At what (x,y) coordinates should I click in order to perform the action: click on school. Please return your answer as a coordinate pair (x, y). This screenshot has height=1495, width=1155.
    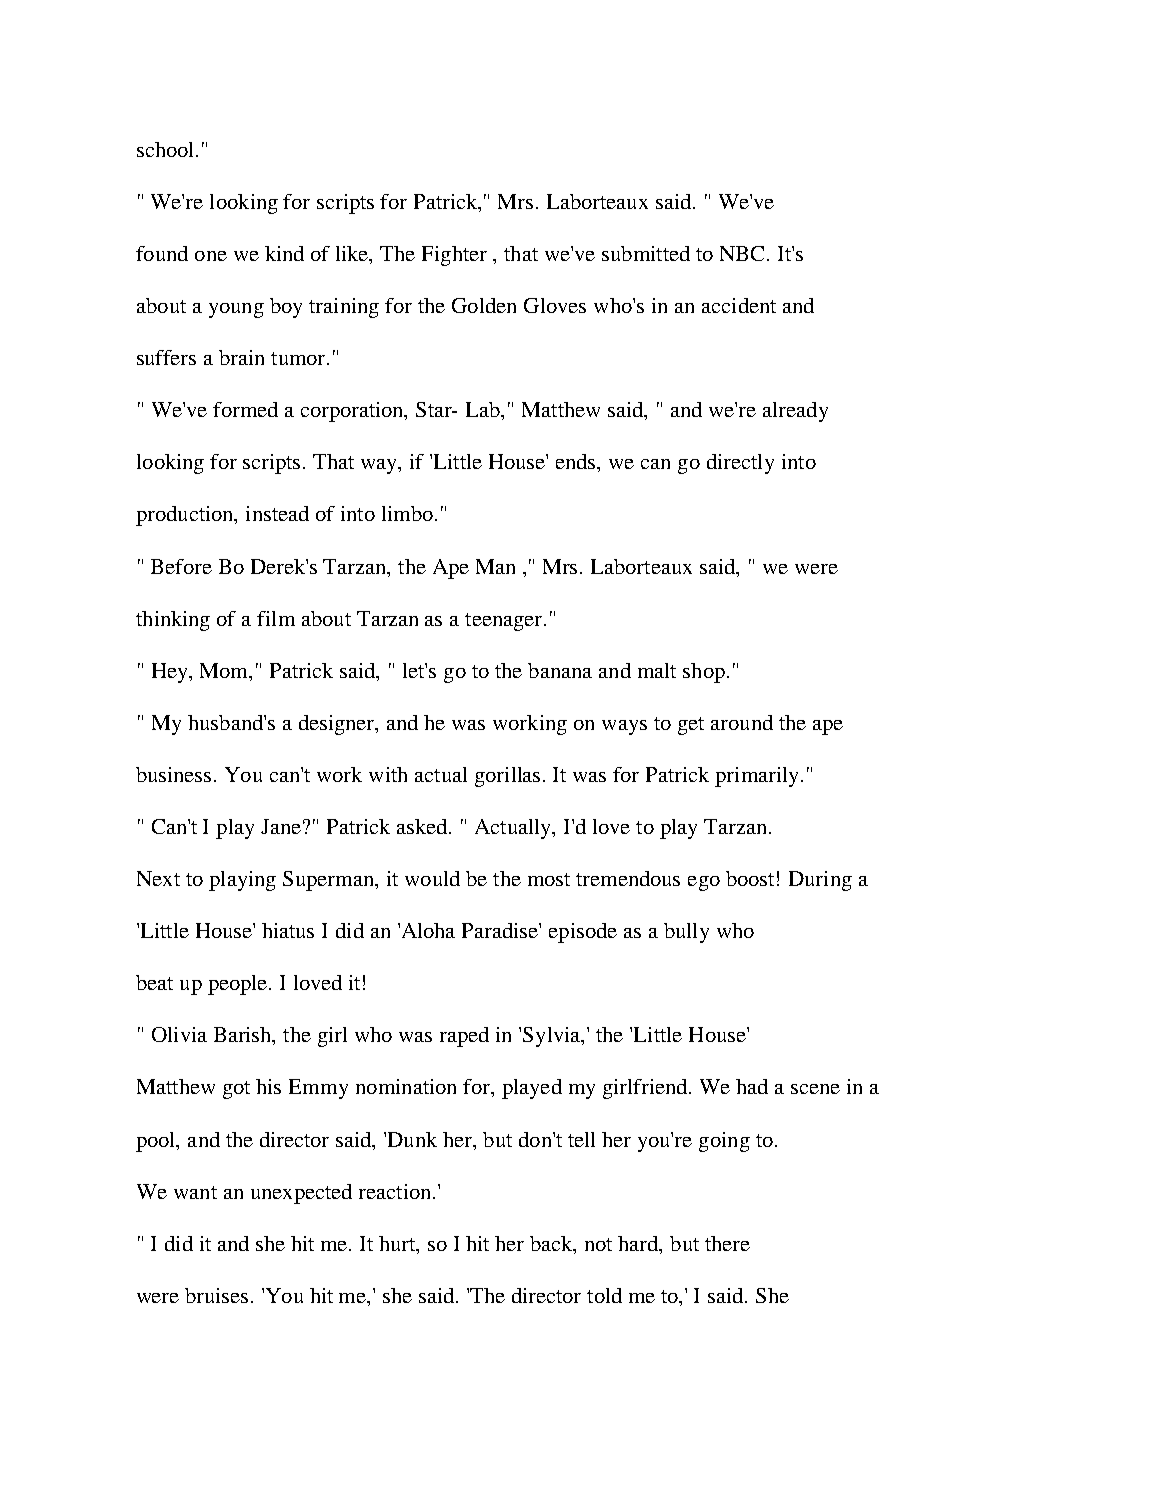
    Looking at the image, I should click on (167, 149).
